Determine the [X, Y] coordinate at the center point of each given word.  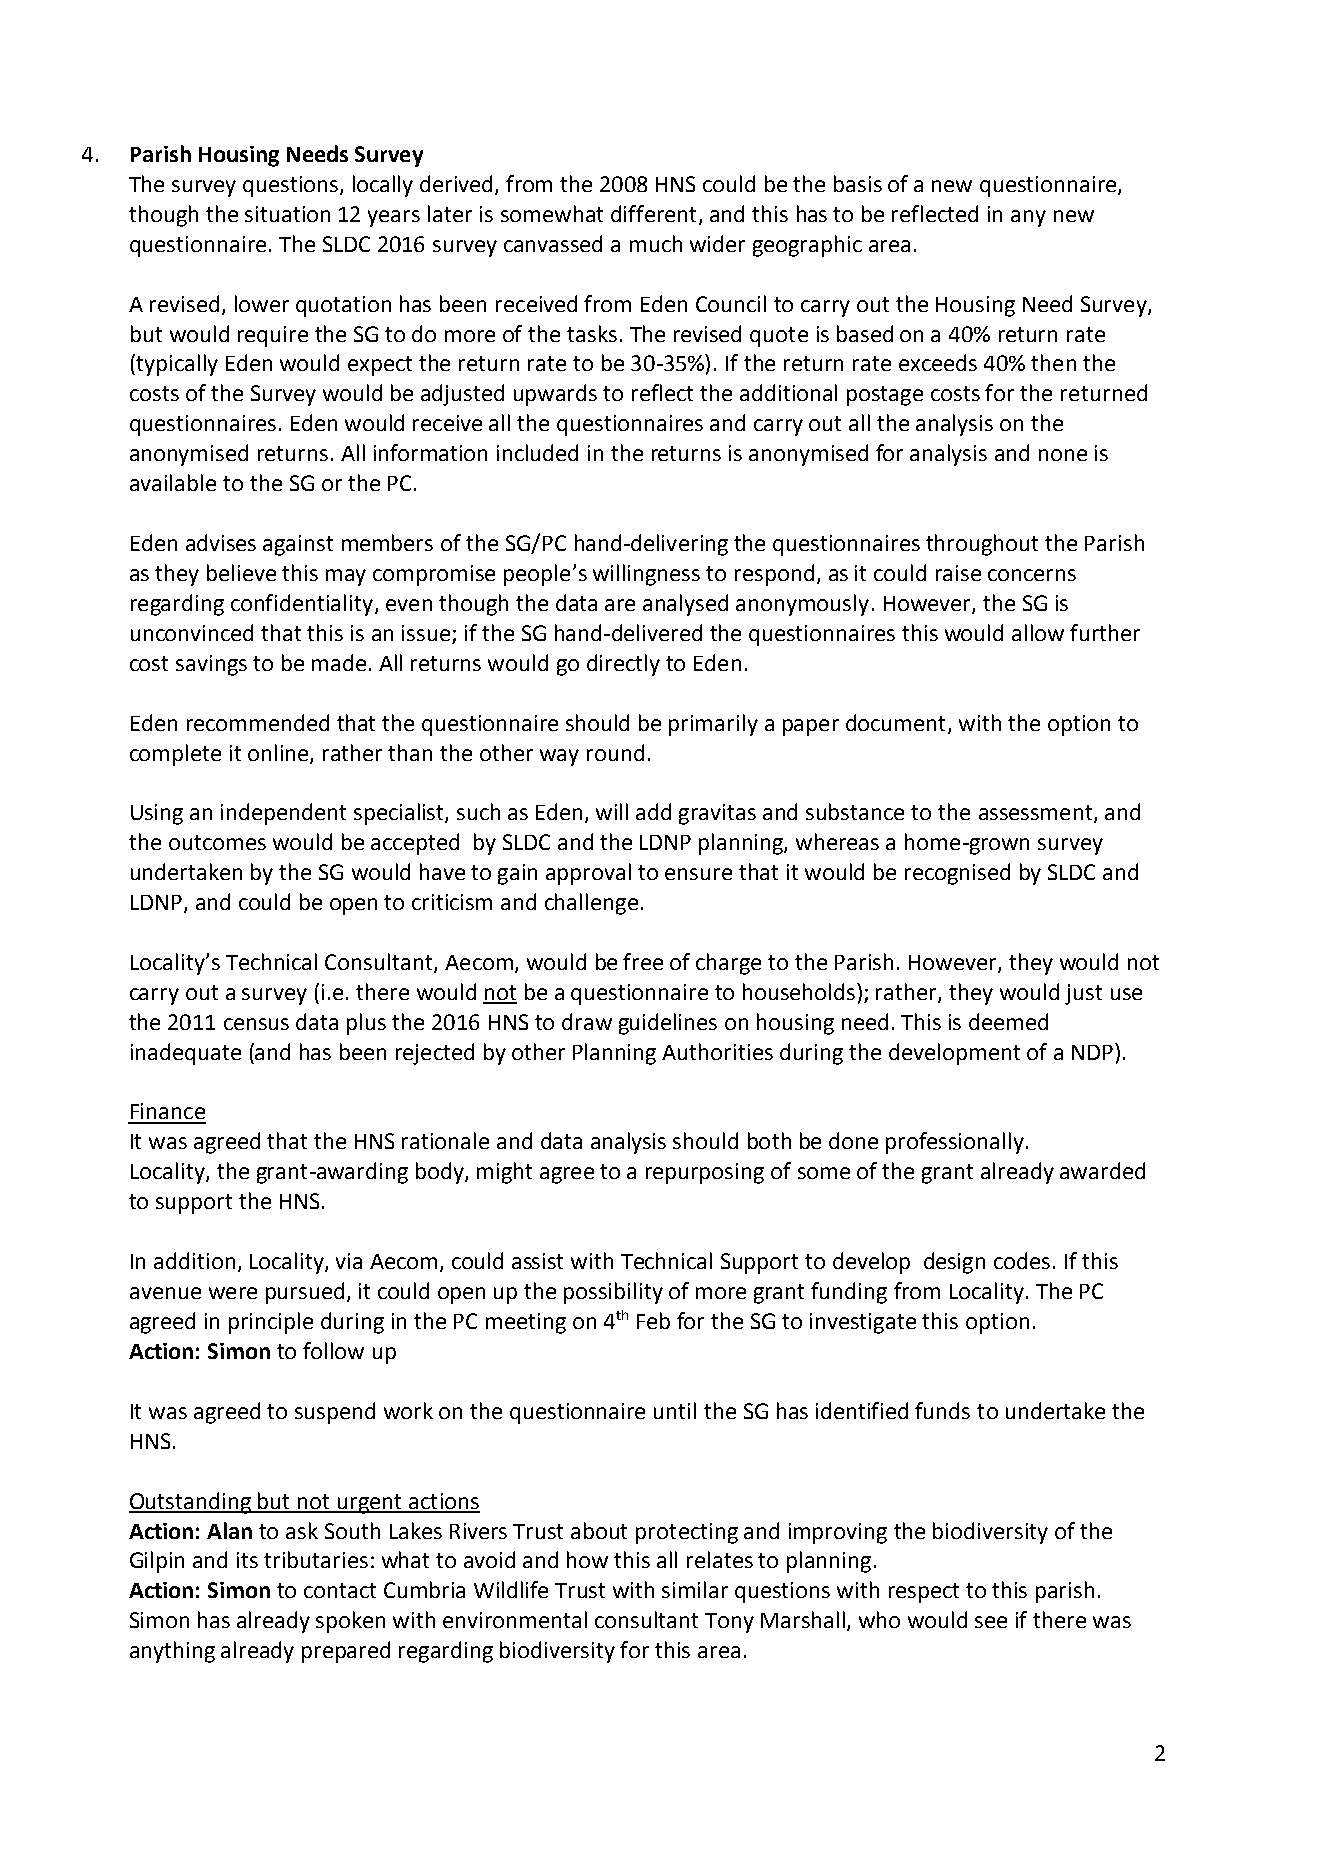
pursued [305, 1293]
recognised [957, 874]
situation [287, 214]
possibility [613, 1293]
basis [858, 183]
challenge [591, 904]
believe [241, 572]
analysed [685, 605]
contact [340, 1590]
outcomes [217, 842]
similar [695, 1589]
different [653, 213]
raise [958, 573]
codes [1022, 1260]
